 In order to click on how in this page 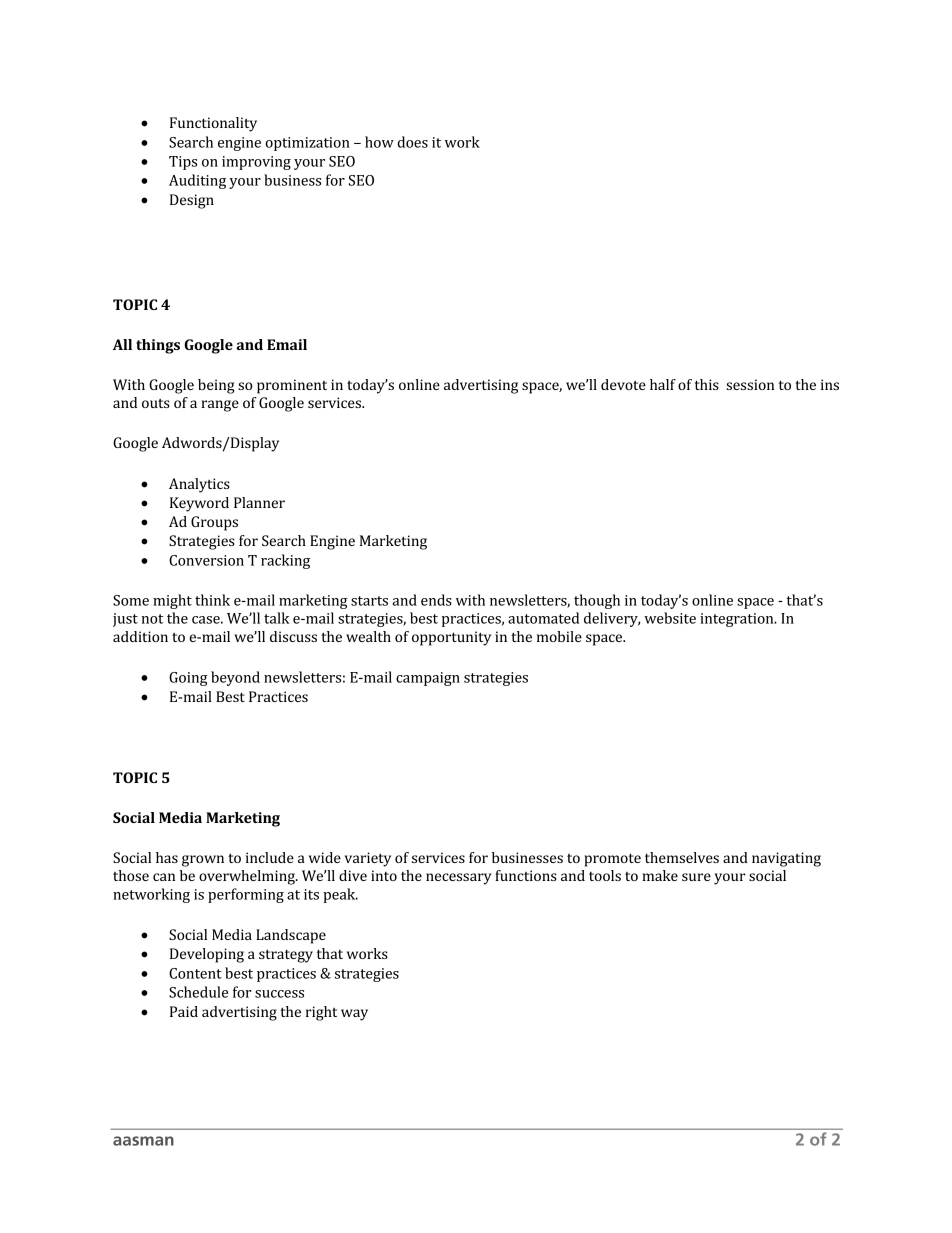, I will do `click(379, 142)`.
